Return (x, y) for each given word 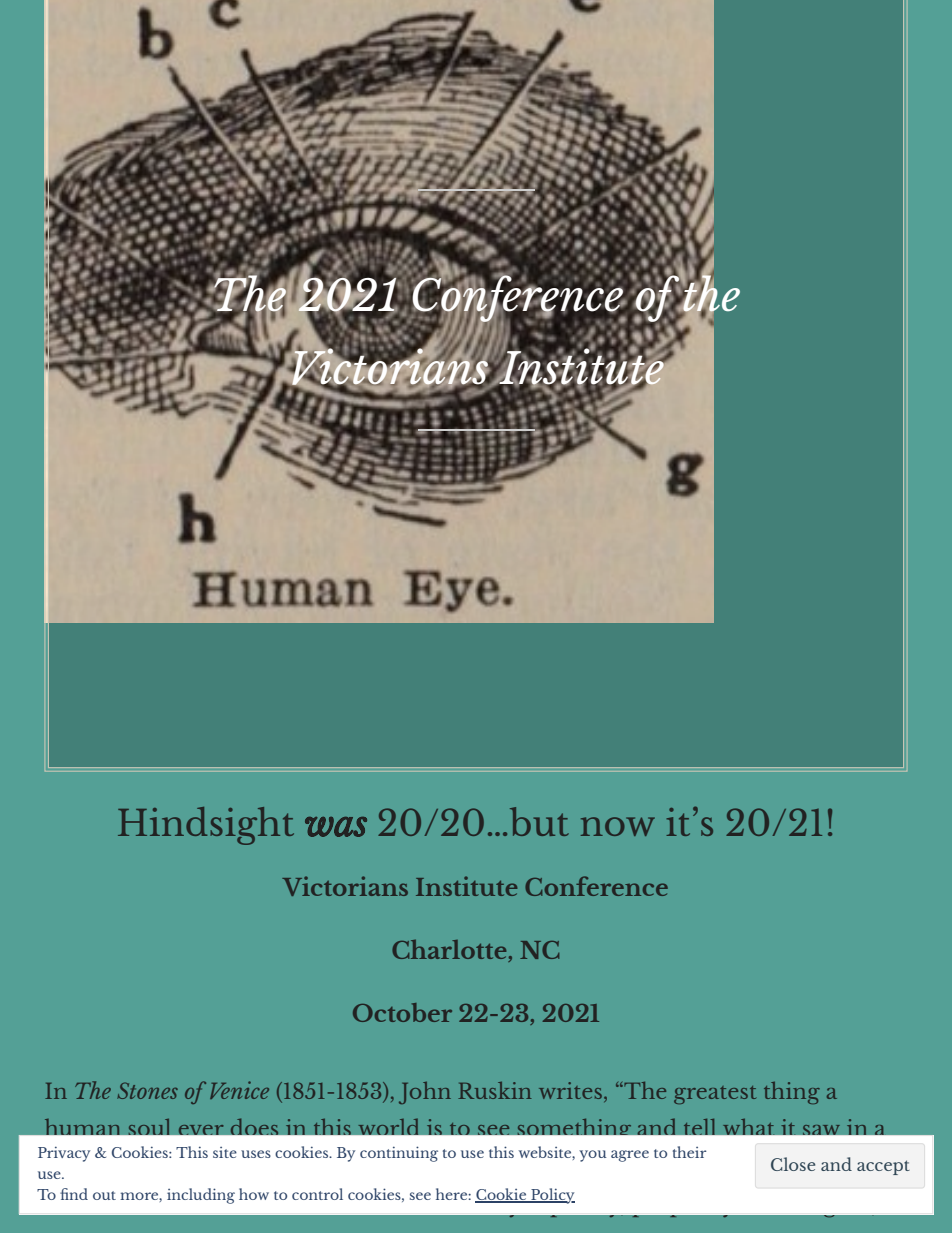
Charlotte (449, 949)
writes (570, 1090)
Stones (147, 1090)
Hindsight (206, 826)
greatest (715, 1095)
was (336, 827)
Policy (552, 1196)
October (402, 1012)
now (618, 826)
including (201, 1196)
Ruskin (495, 1090)
